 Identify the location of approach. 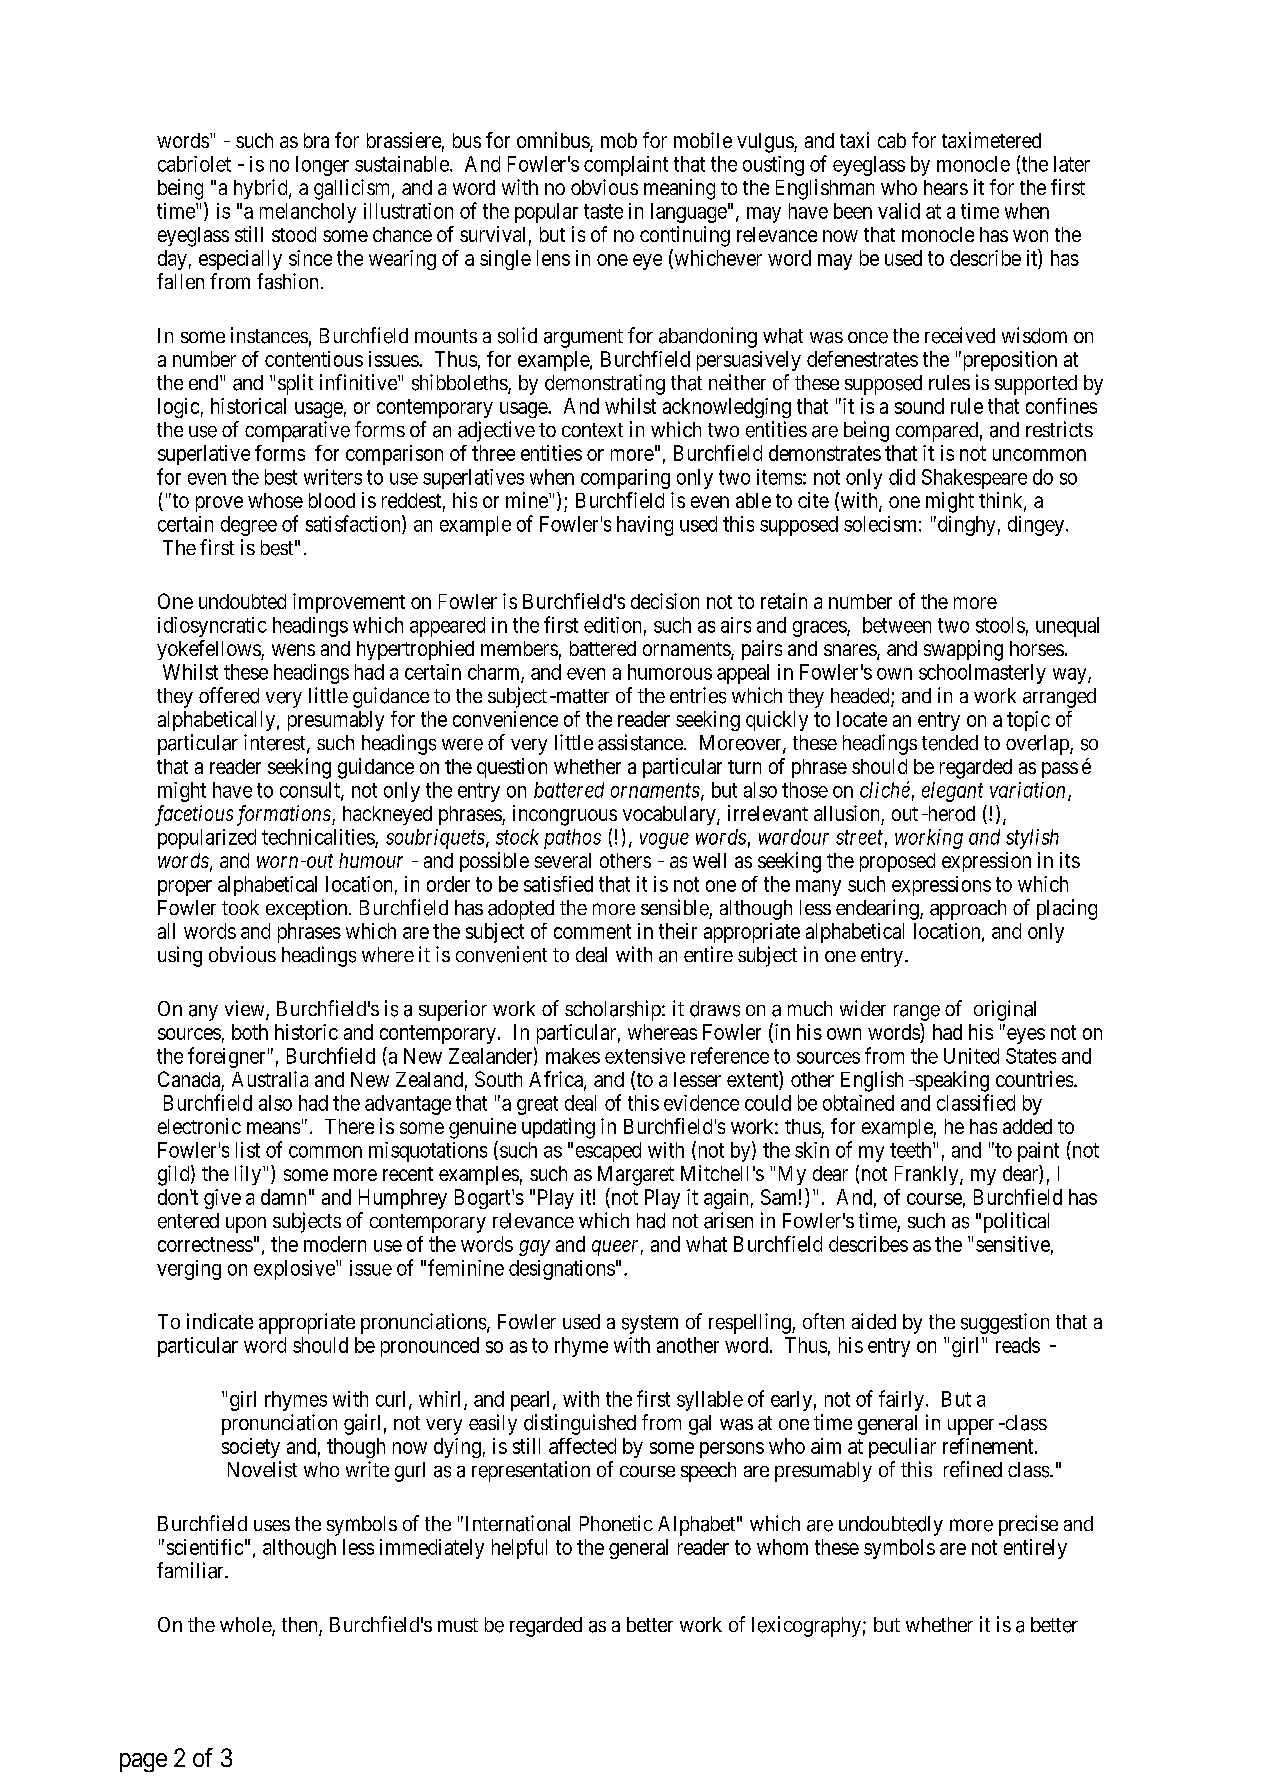
(968, 910).
